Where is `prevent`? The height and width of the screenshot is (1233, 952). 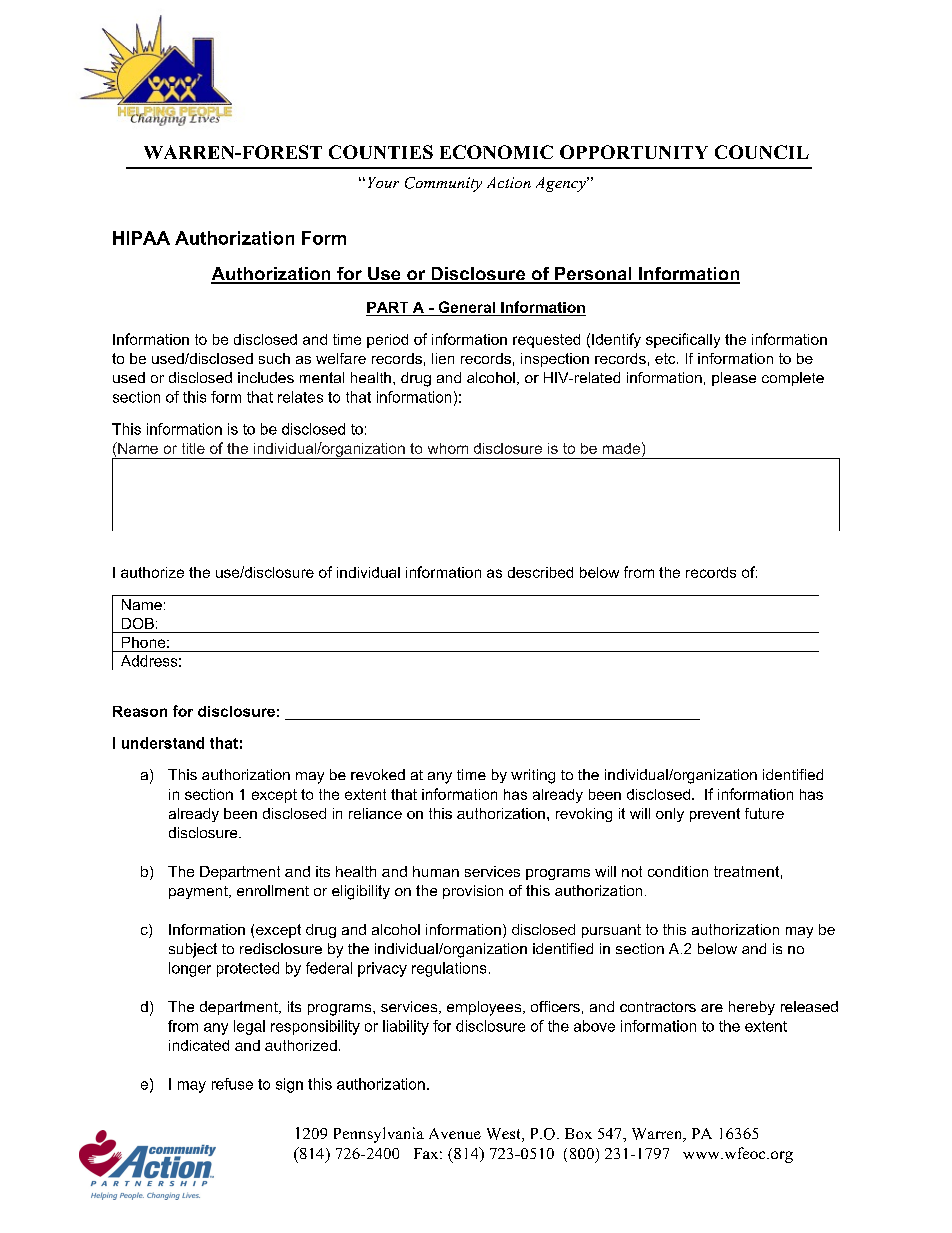
prevent is located at coordinates (715, 815).
